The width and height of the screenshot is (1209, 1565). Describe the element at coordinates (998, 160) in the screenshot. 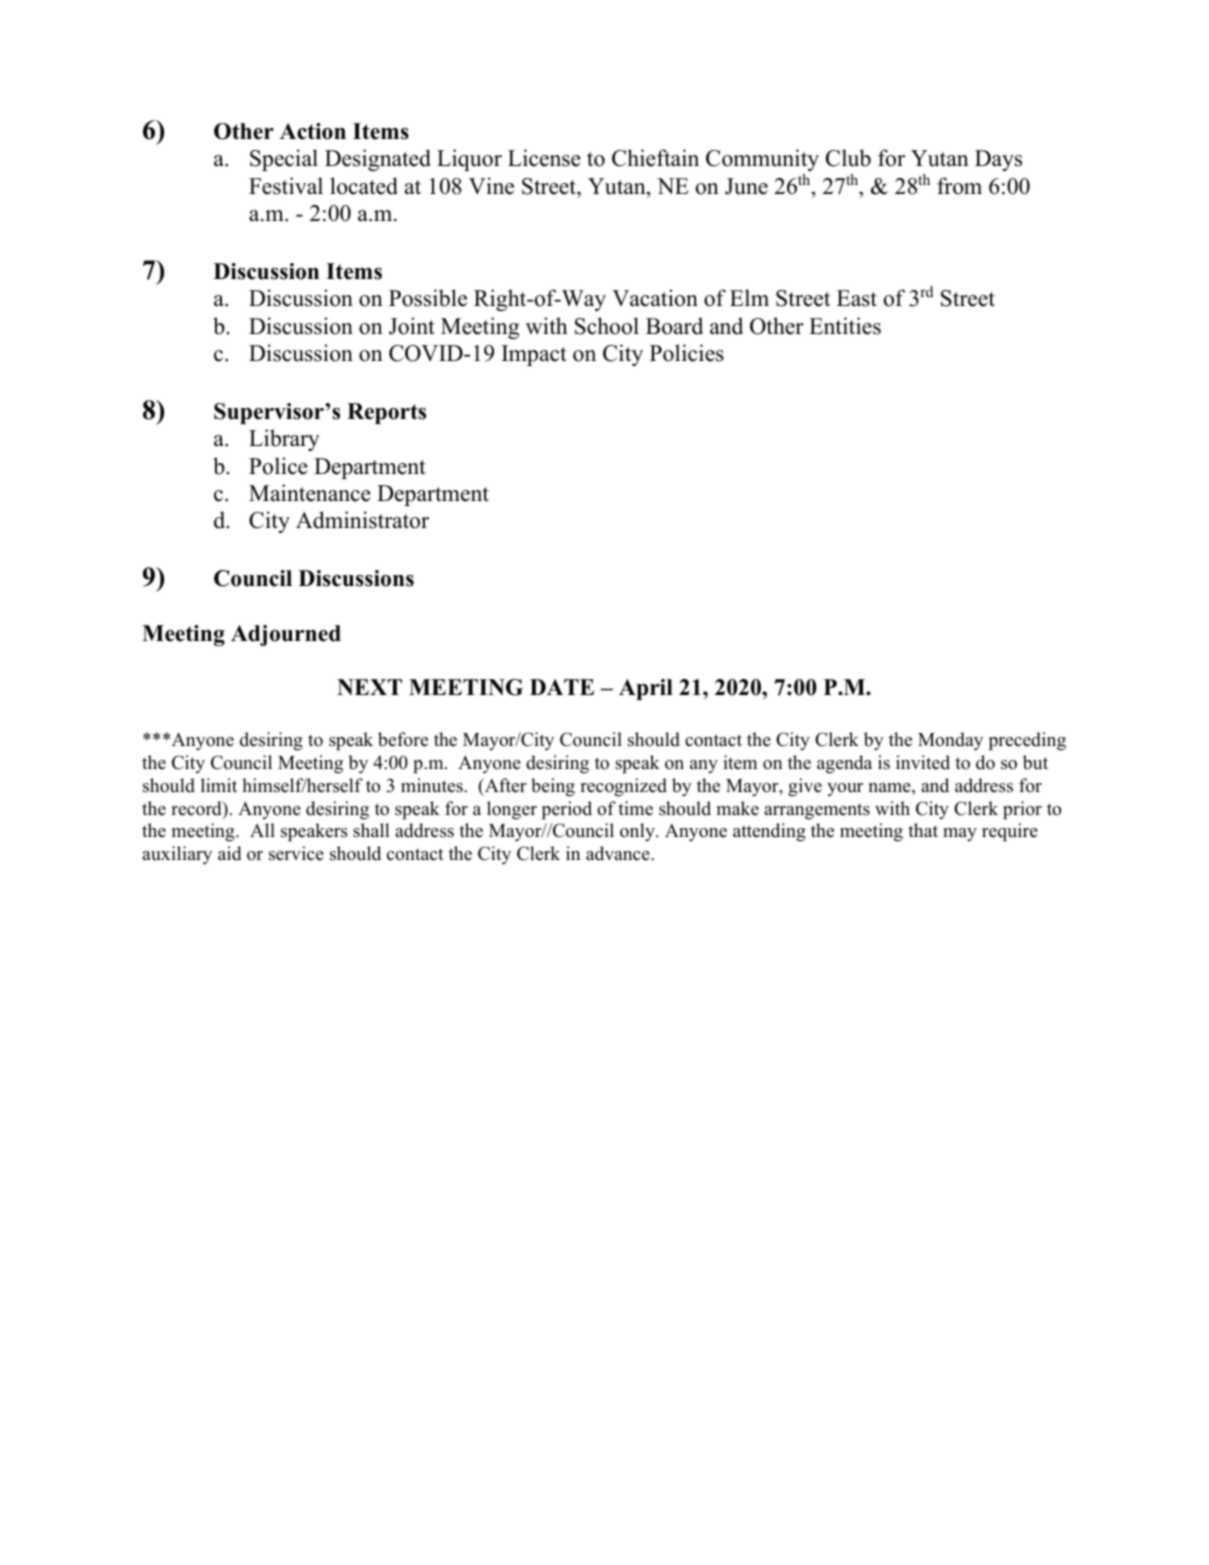

I see `Days` at that location.
